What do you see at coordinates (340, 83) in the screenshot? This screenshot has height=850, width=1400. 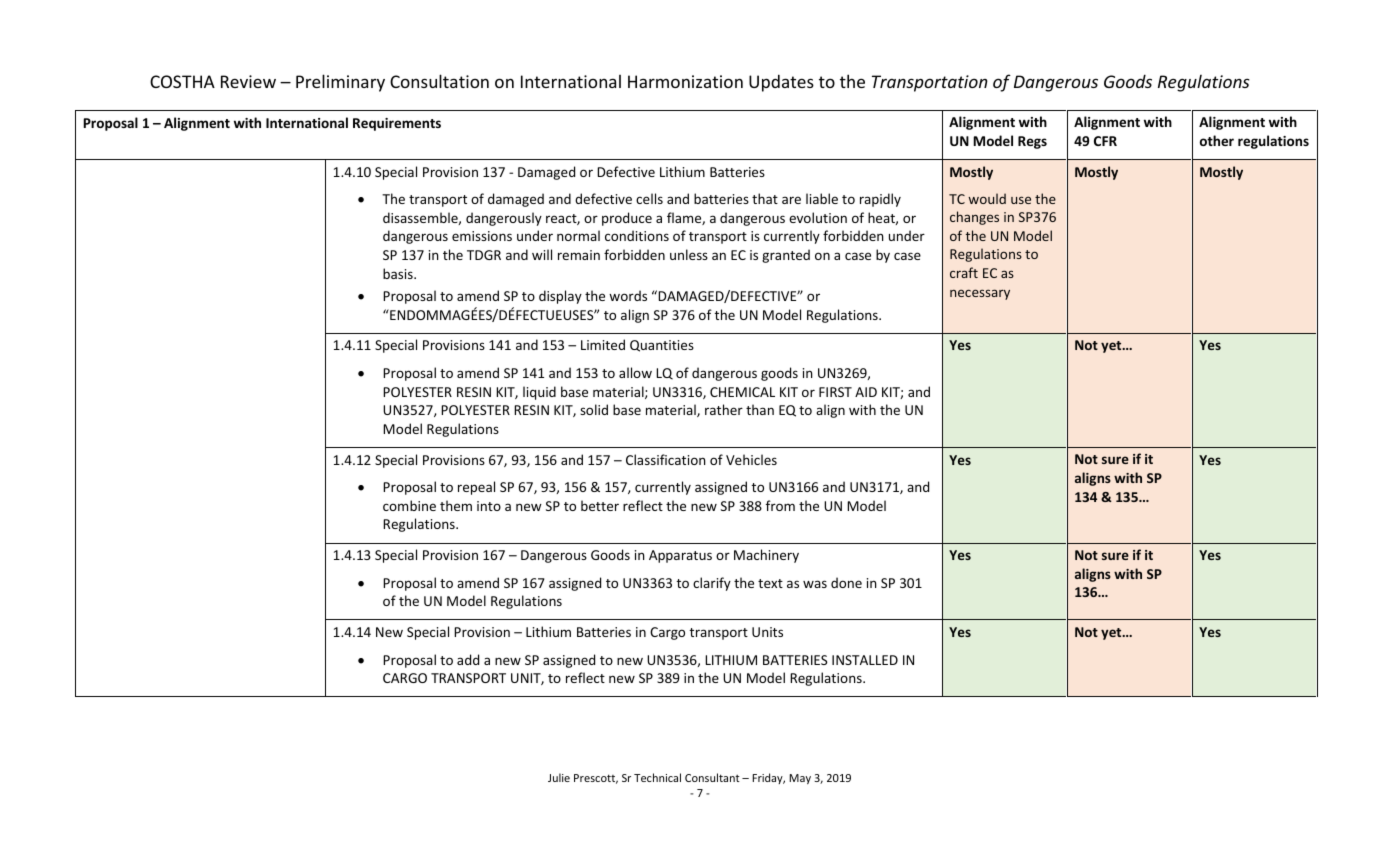 I see `Preliminary` at bounding box center [340, 83].
